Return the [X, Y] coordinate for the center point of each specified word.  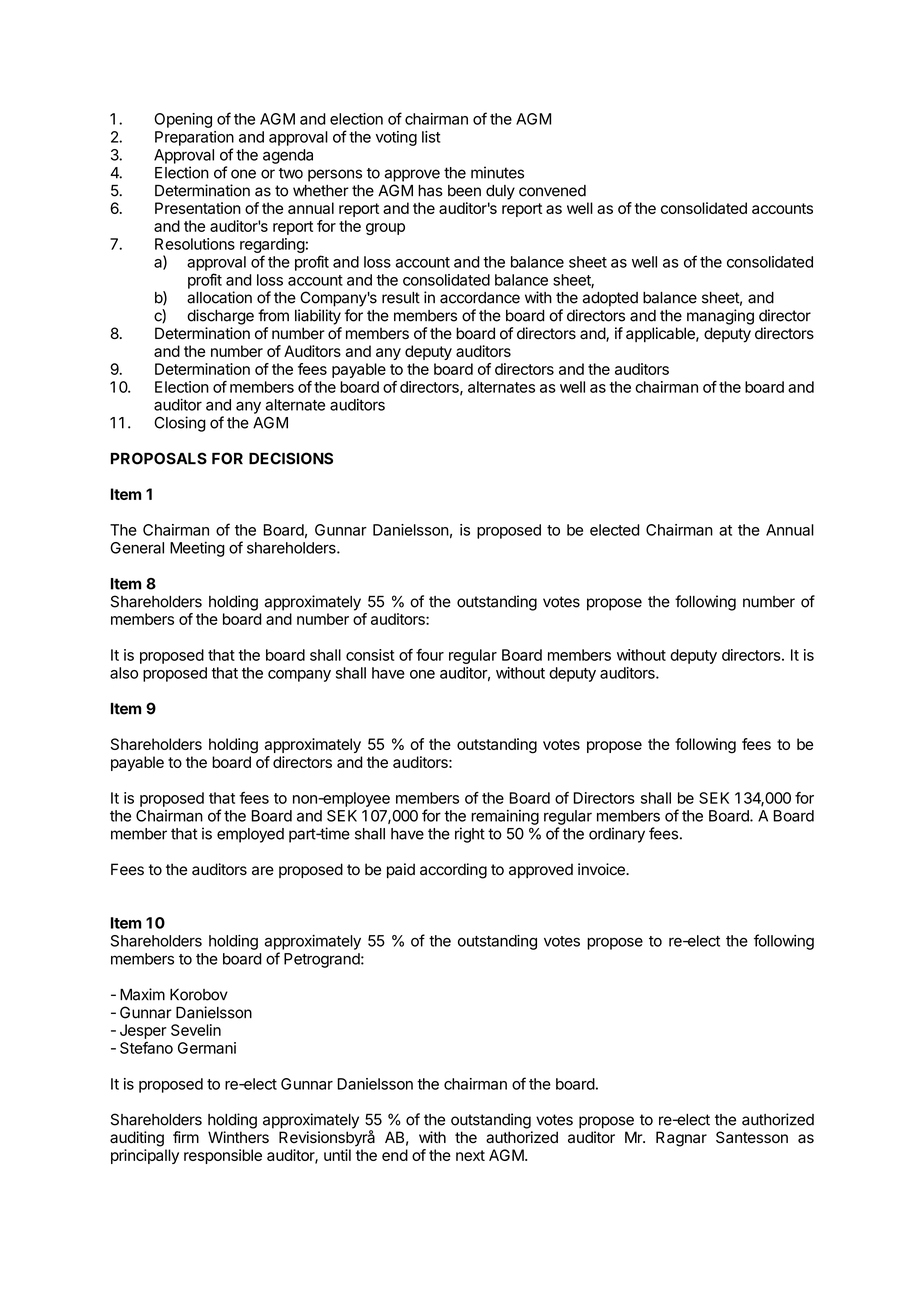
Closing [180, 424]
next [470, 1155]
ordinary [617, 835]
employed [250, 835]
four [430, 655]
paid [401, 870]
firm [186, 1137]
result [401, 298]
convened [552, 191]
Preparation [194, 138]
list [431, 137]
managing [720, 317]
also [124, 673]
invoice [602, 869]
